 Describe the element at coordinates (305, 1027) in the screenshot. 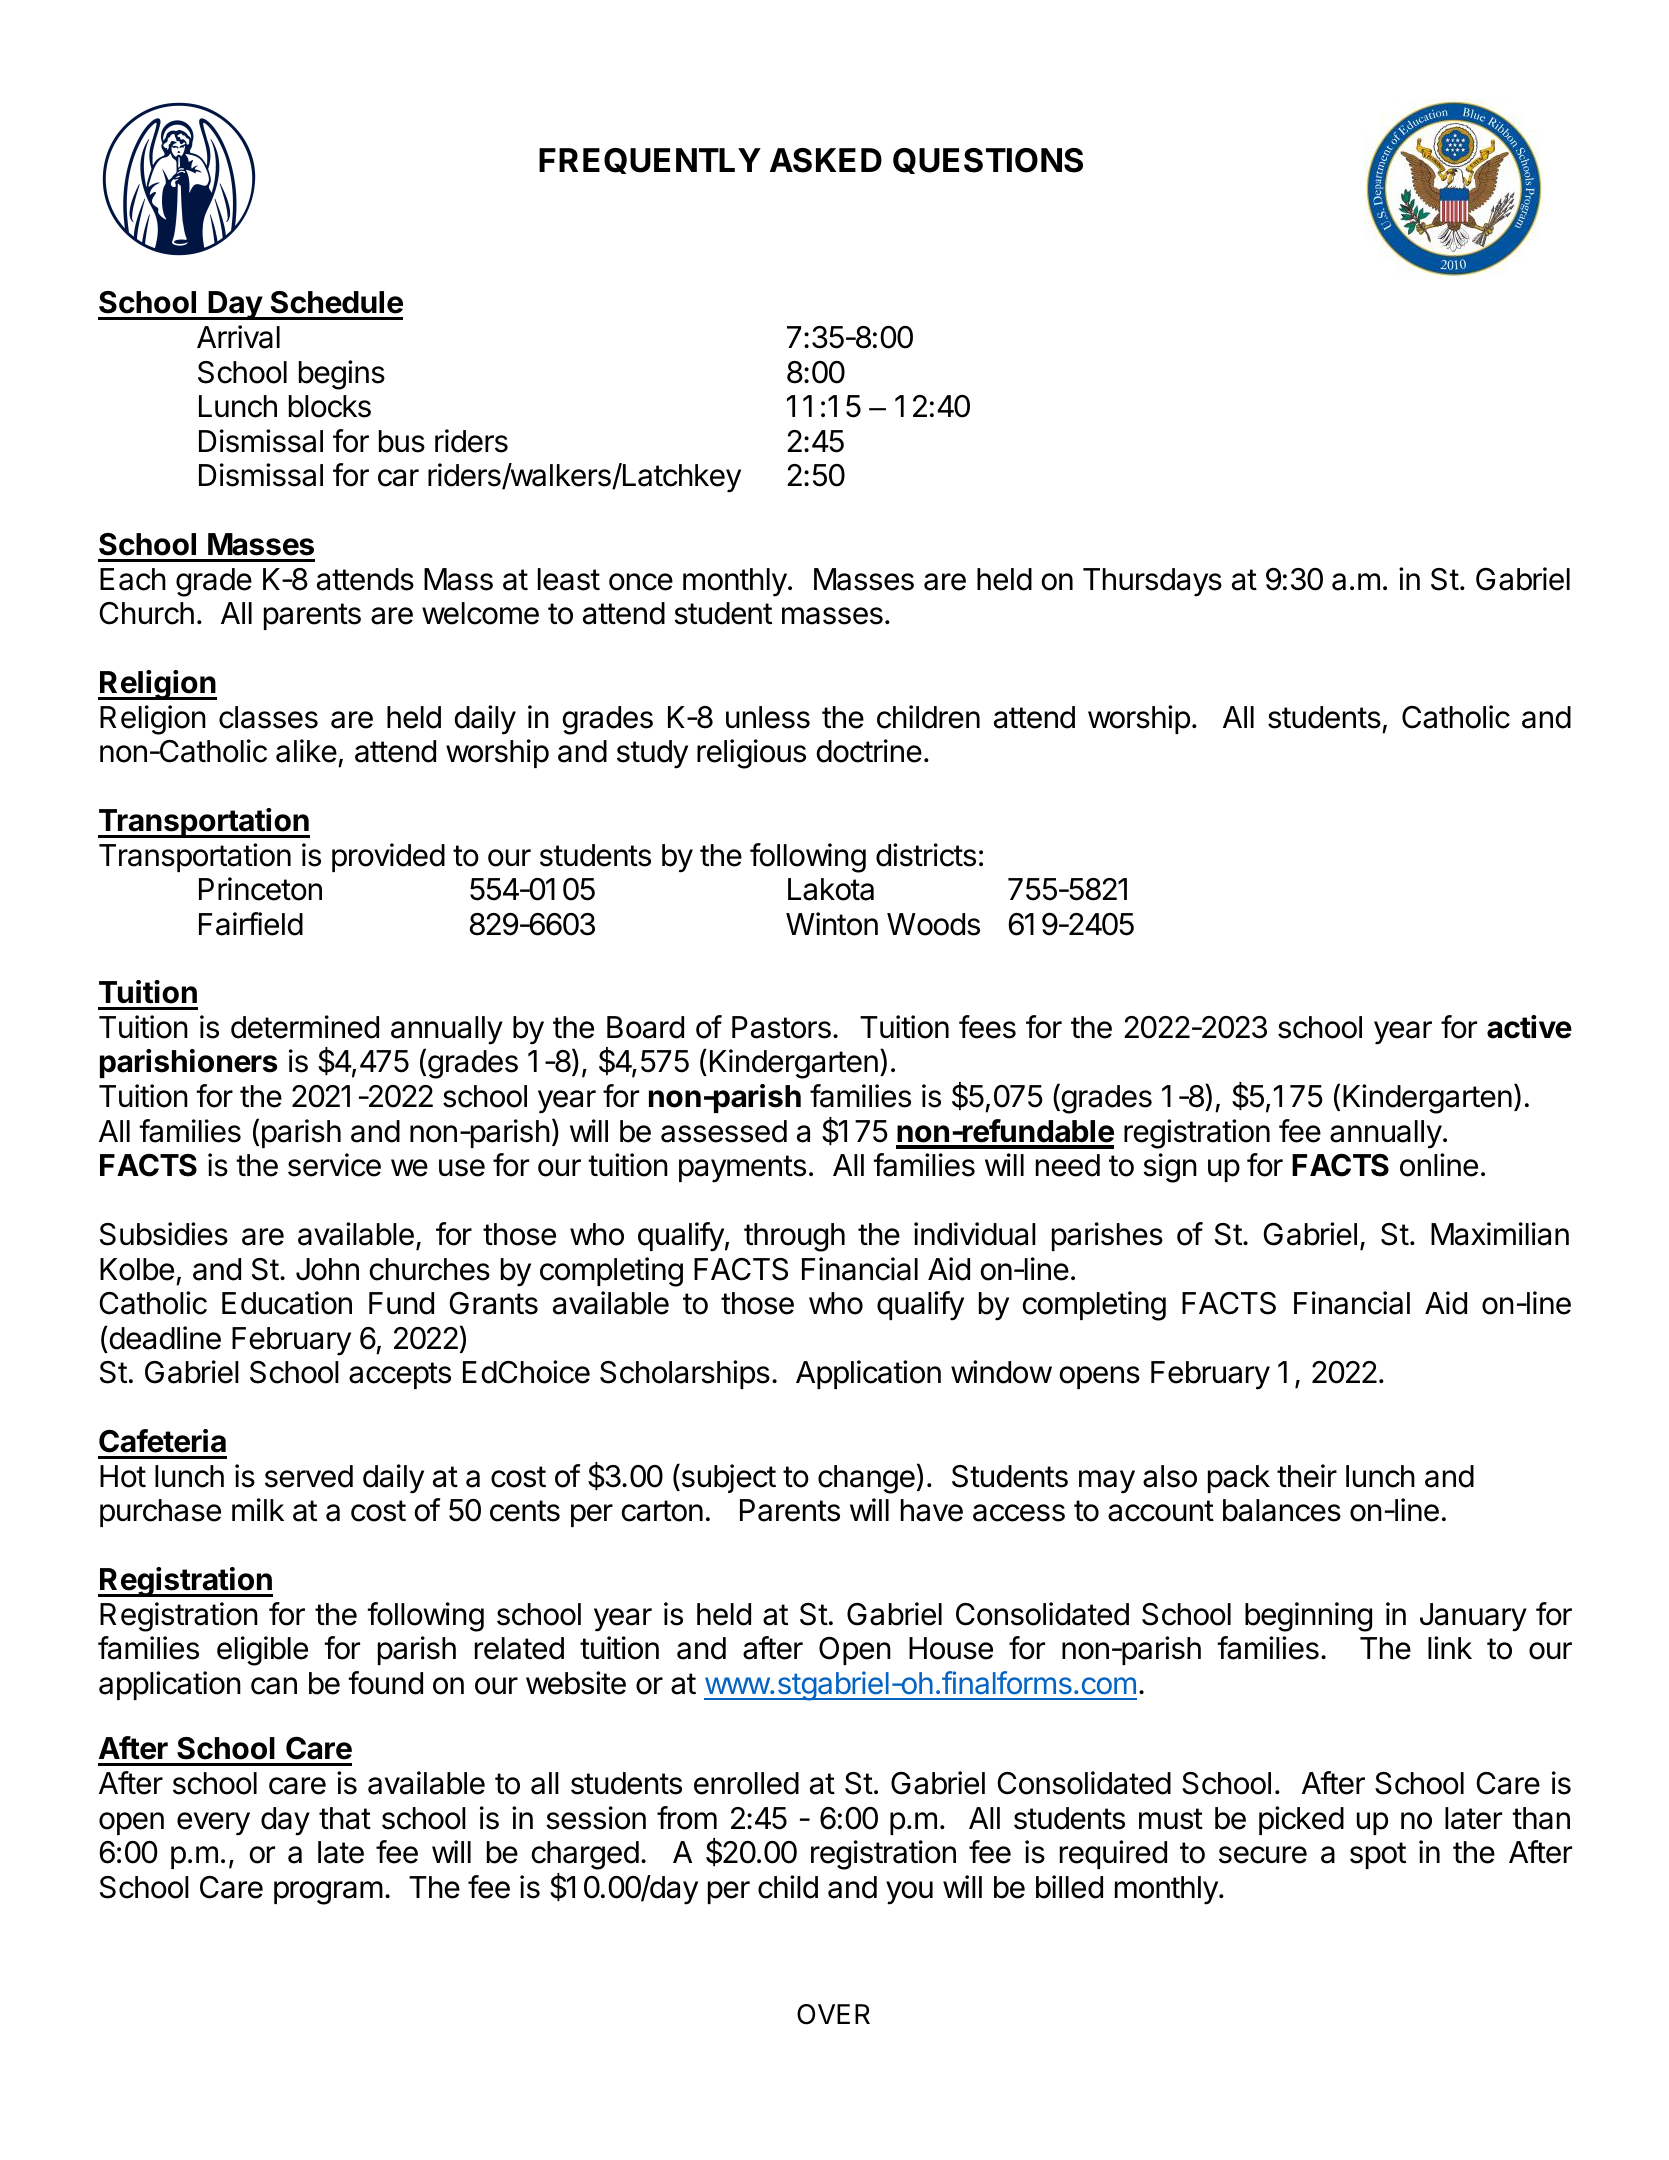

I see `determined` at that location.
